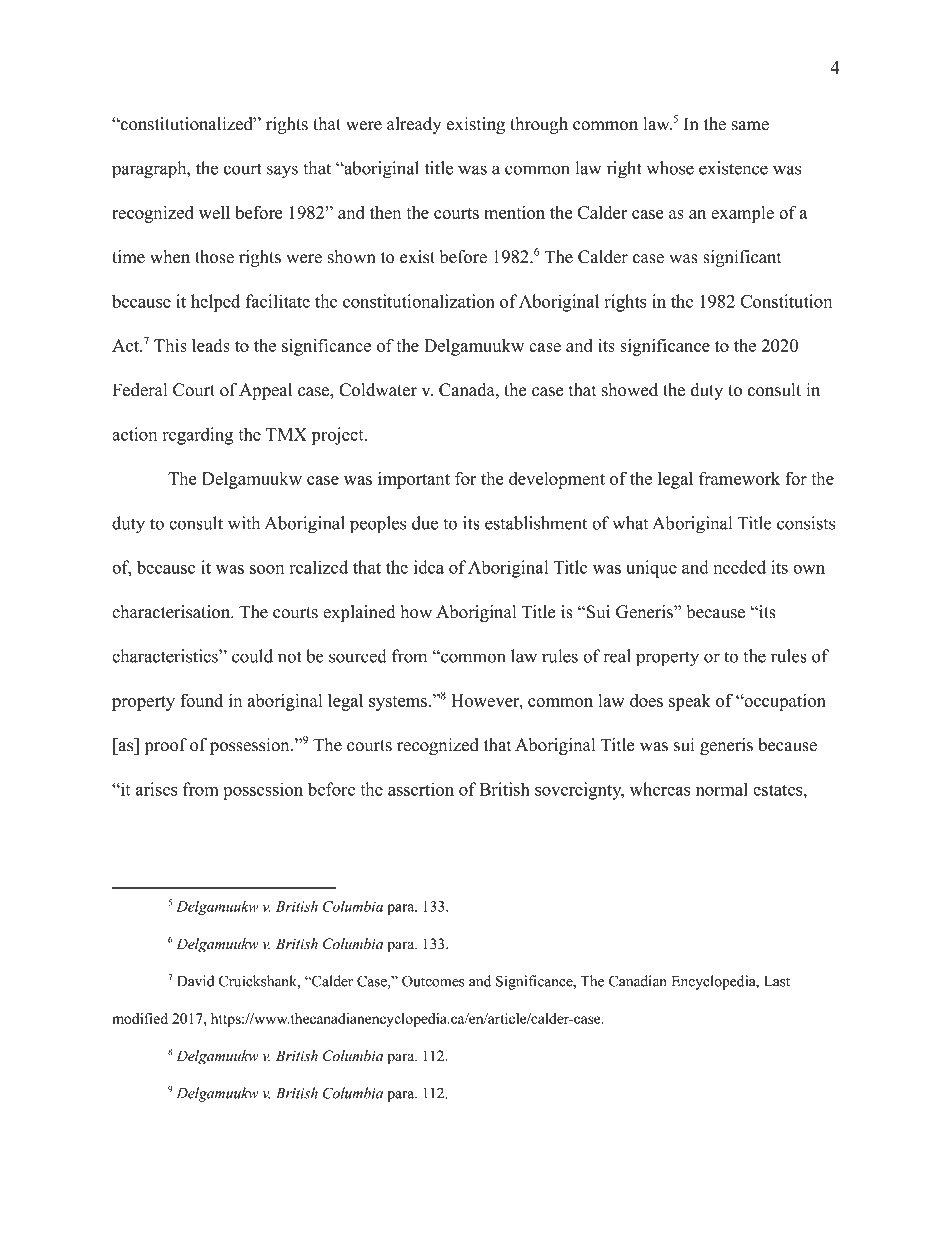  I want to click on same, so click(750, 126).
